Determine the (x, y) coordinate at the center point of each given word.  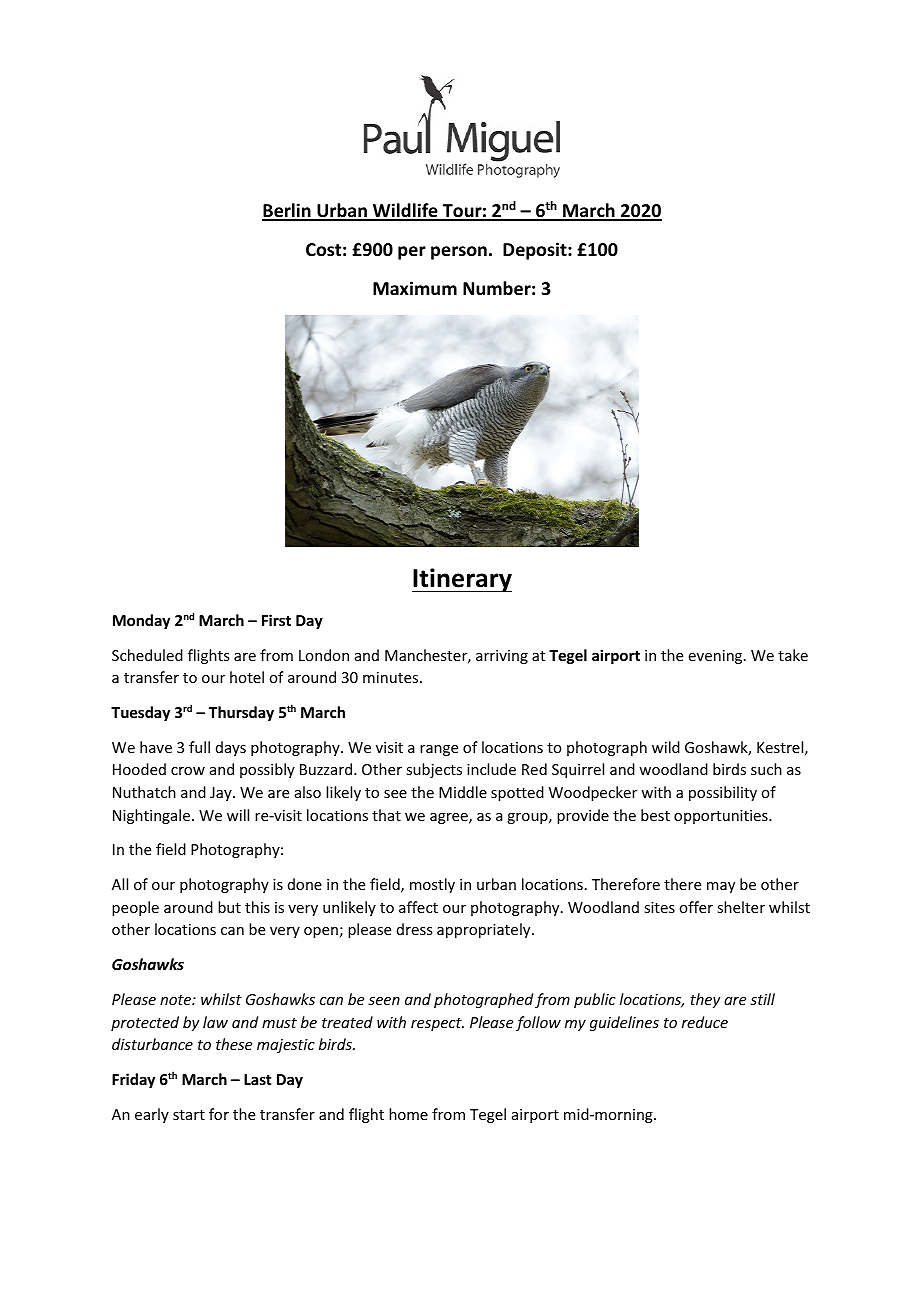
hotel (247, 677)
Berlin (287, 211)
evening (717, 657)
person (459, 253)
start (189, 1115)
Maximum (415, 288)
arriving (502, 657)
